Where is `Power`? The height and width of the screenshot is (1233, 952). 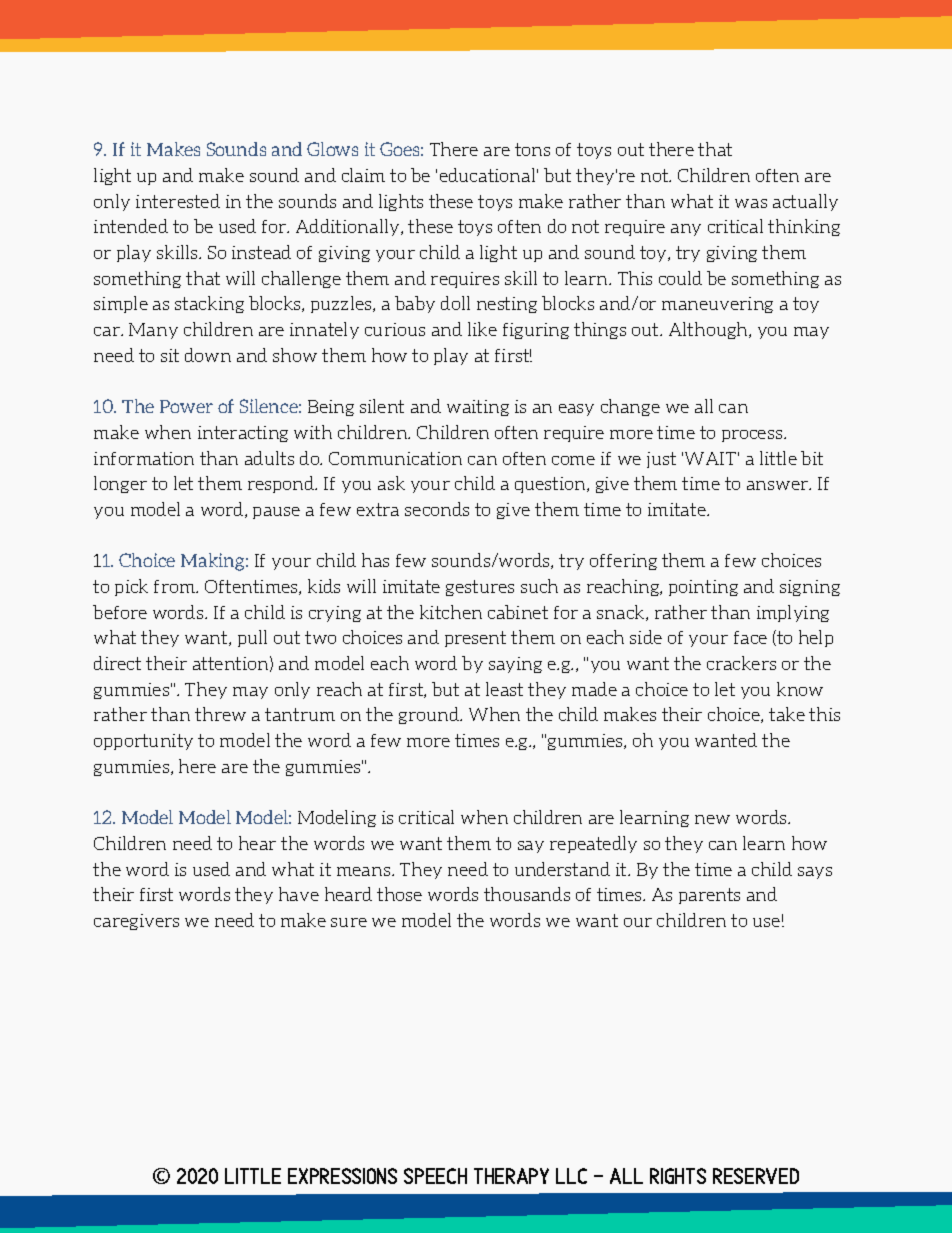
Power is located at coordinates (186, 406).
